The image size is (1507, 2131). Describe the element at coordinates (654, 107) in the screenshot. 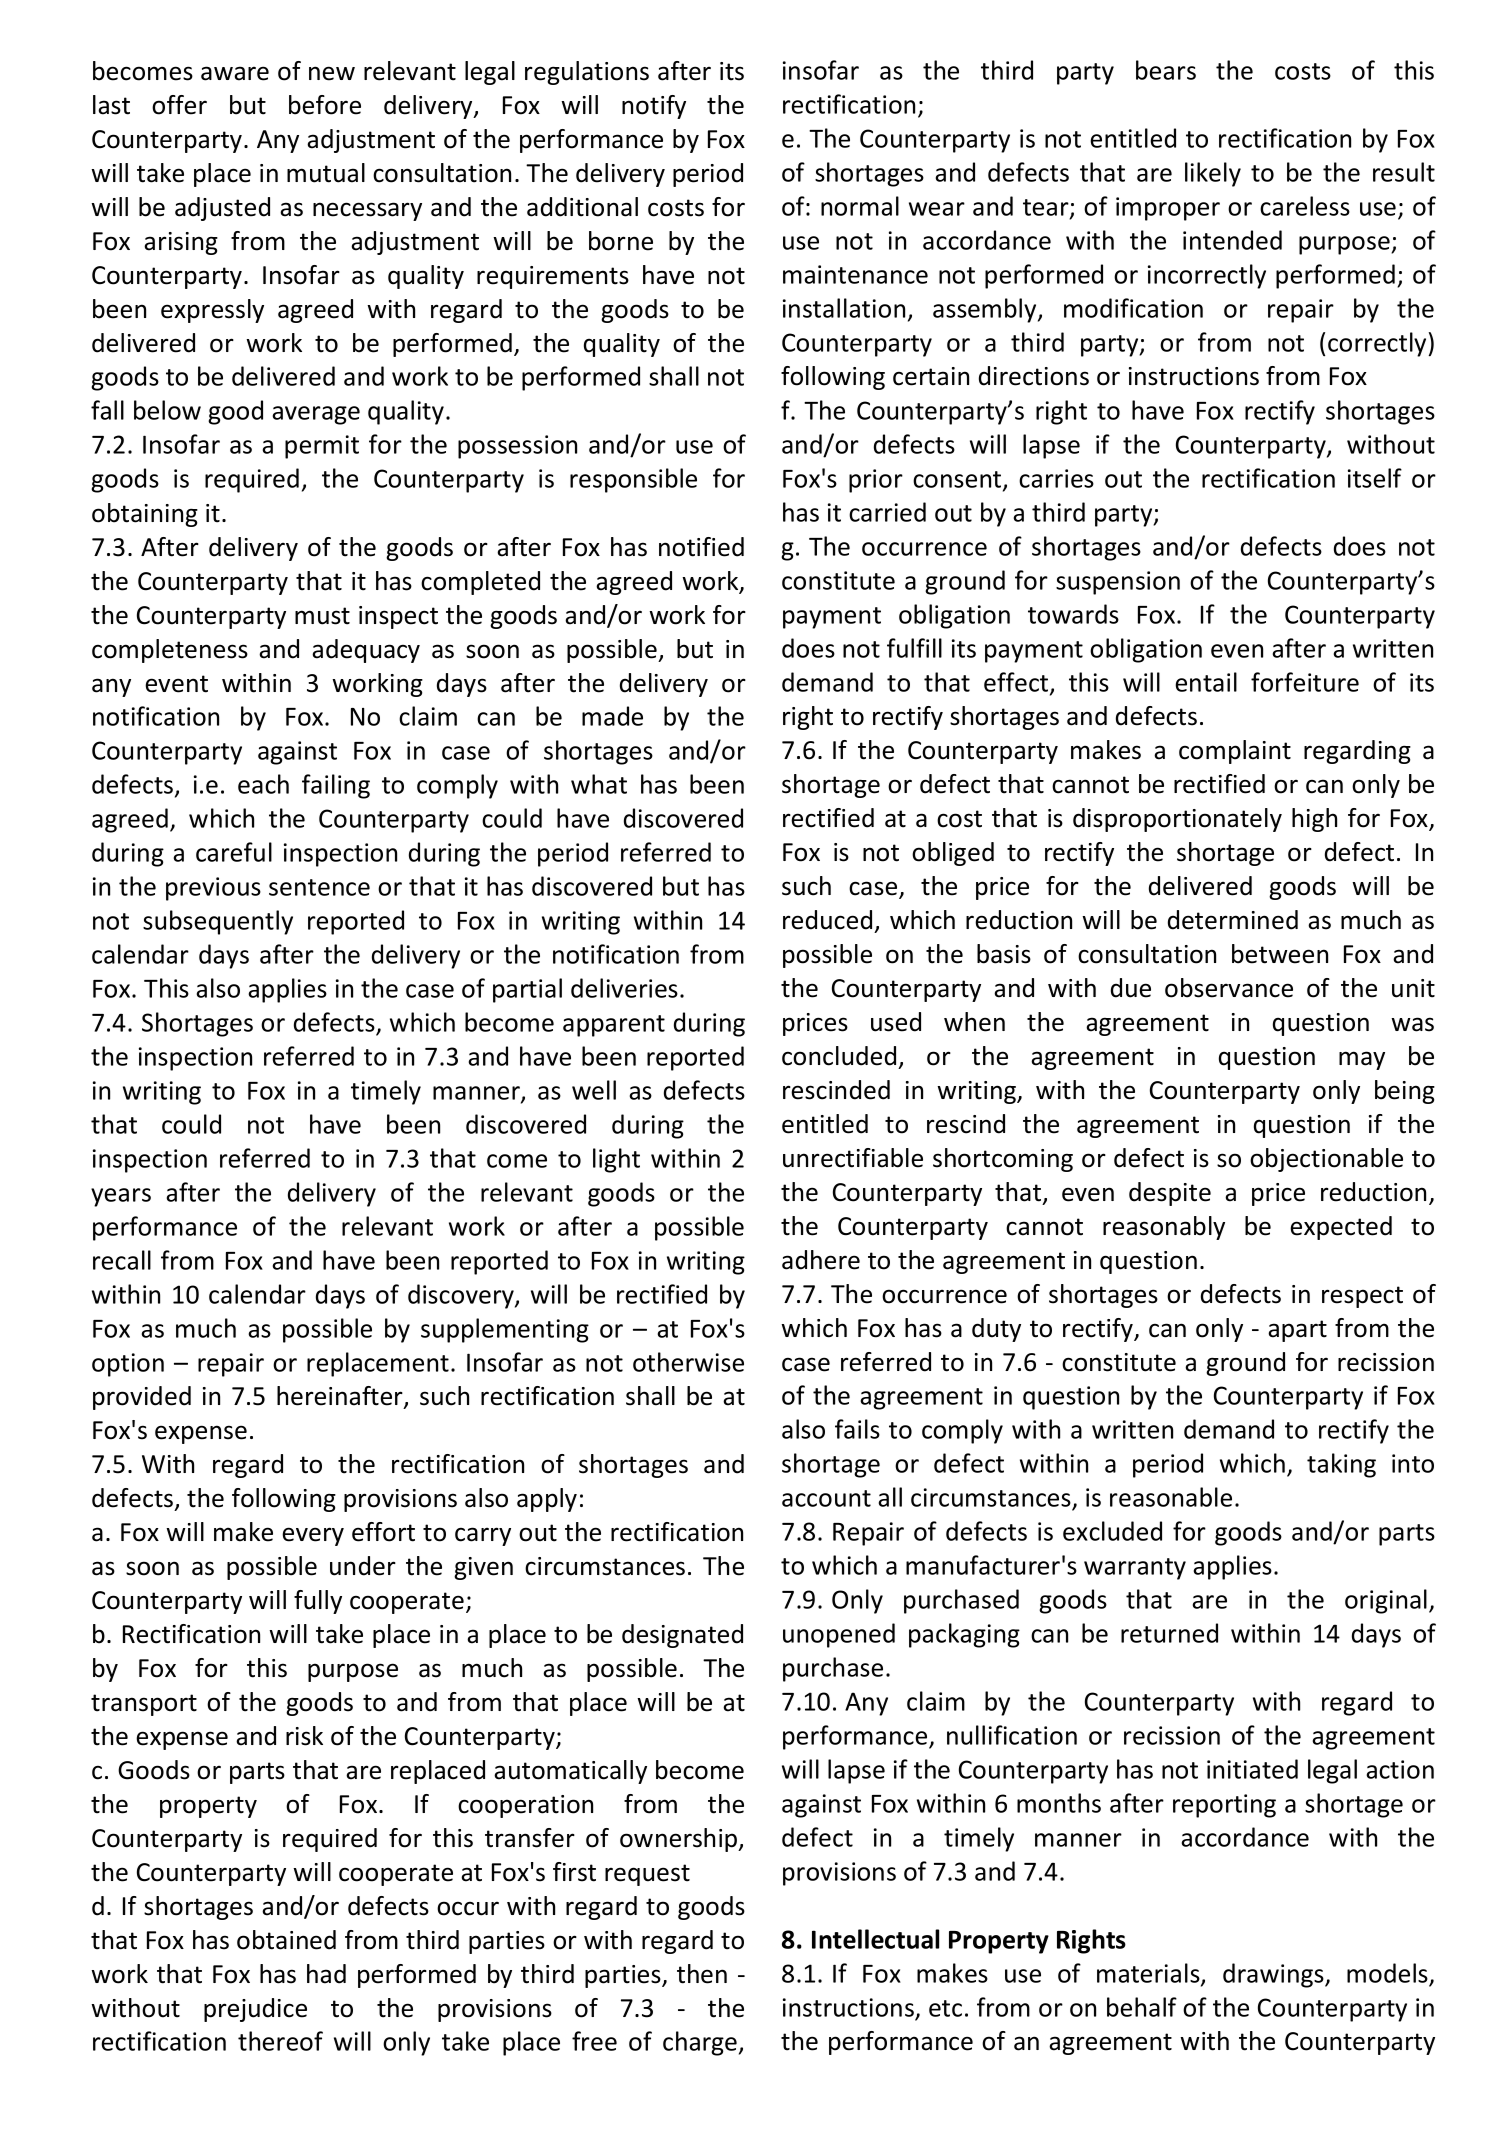

I see `notify` at that location.
